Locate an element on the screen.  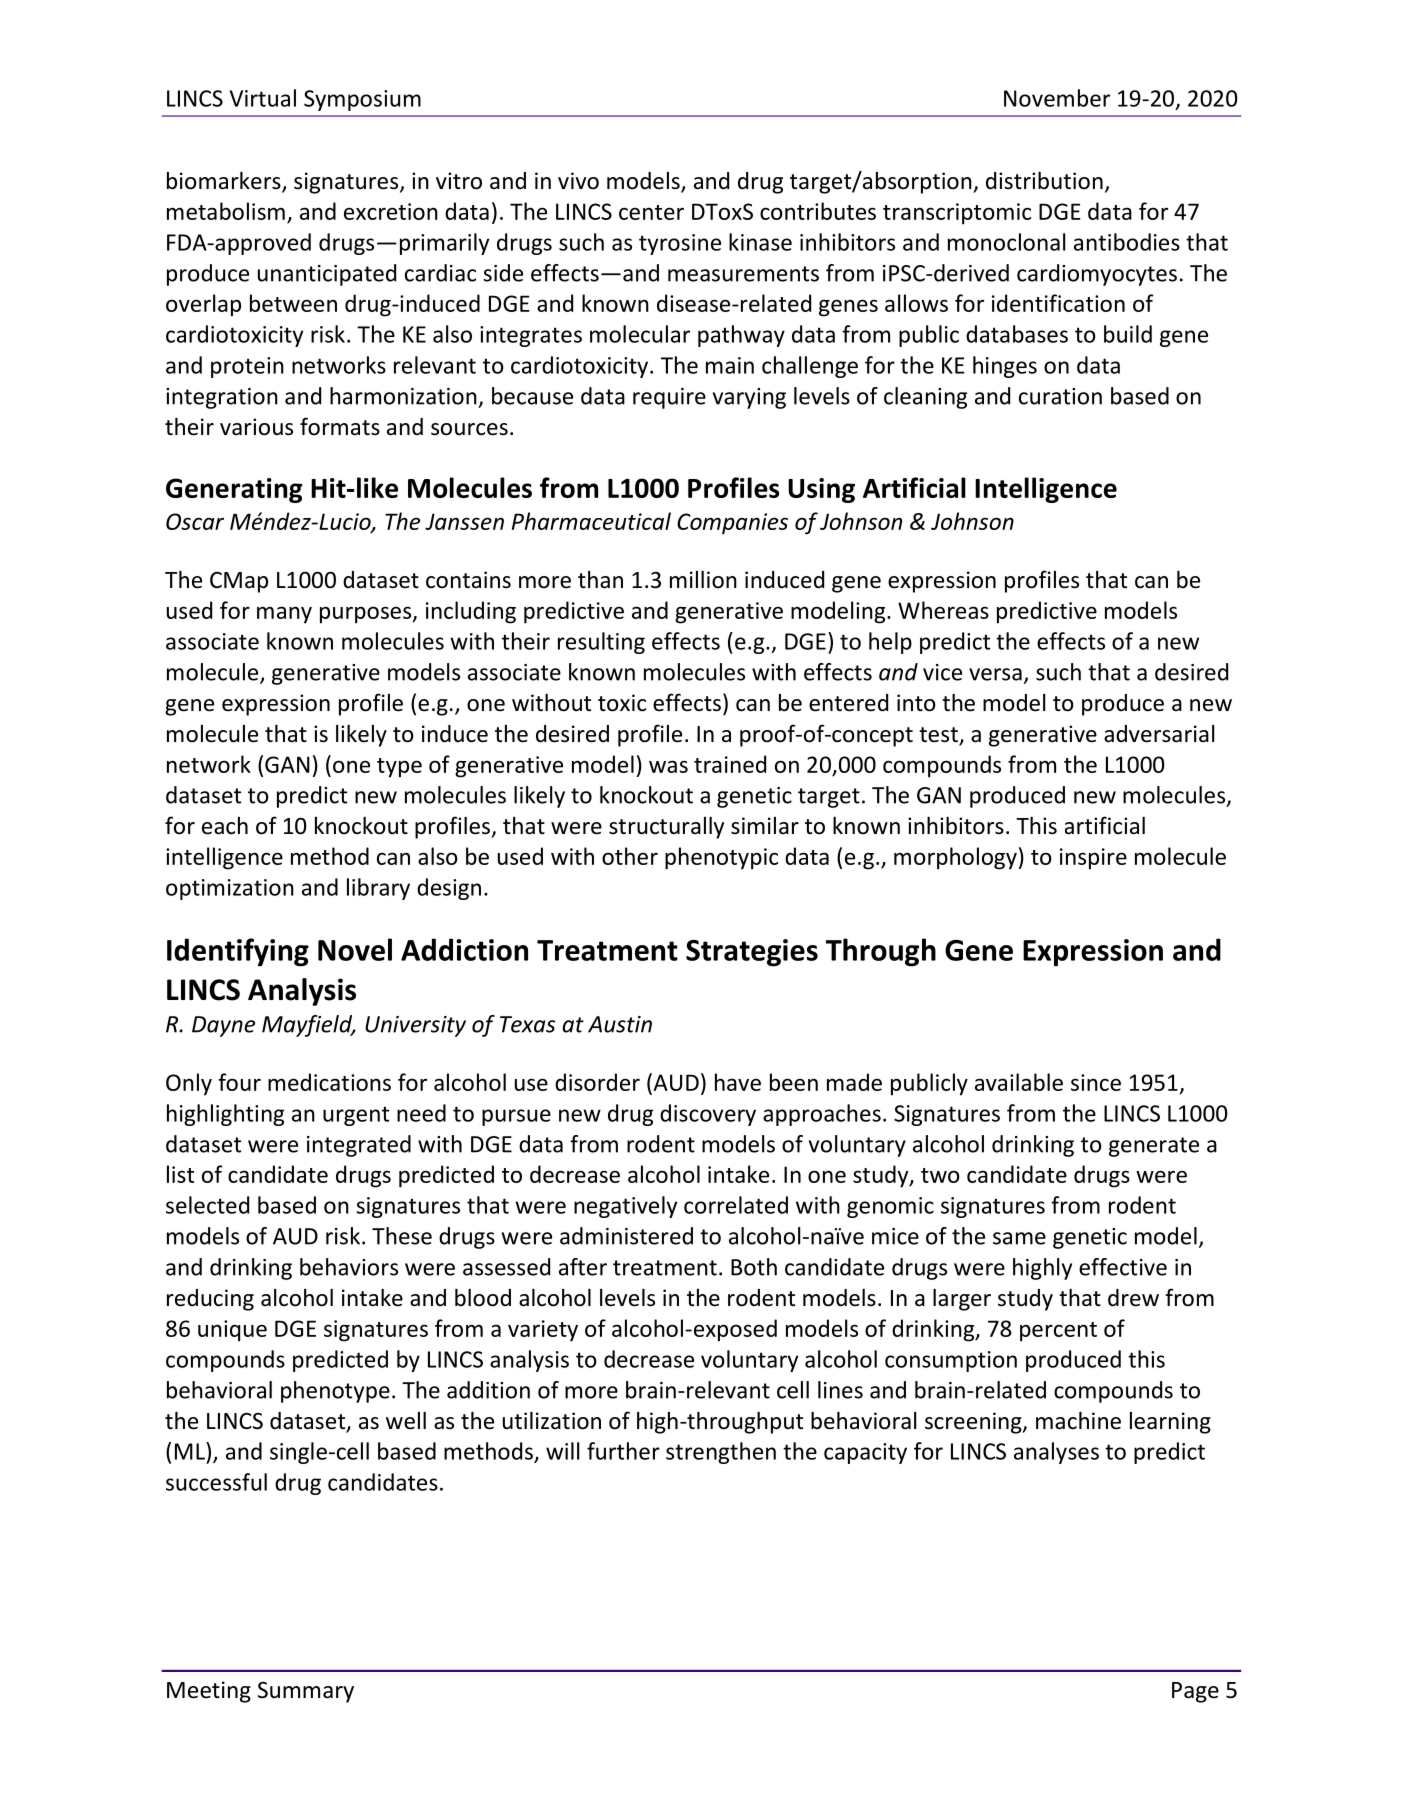
vice is located at coordinates (942, 672).
